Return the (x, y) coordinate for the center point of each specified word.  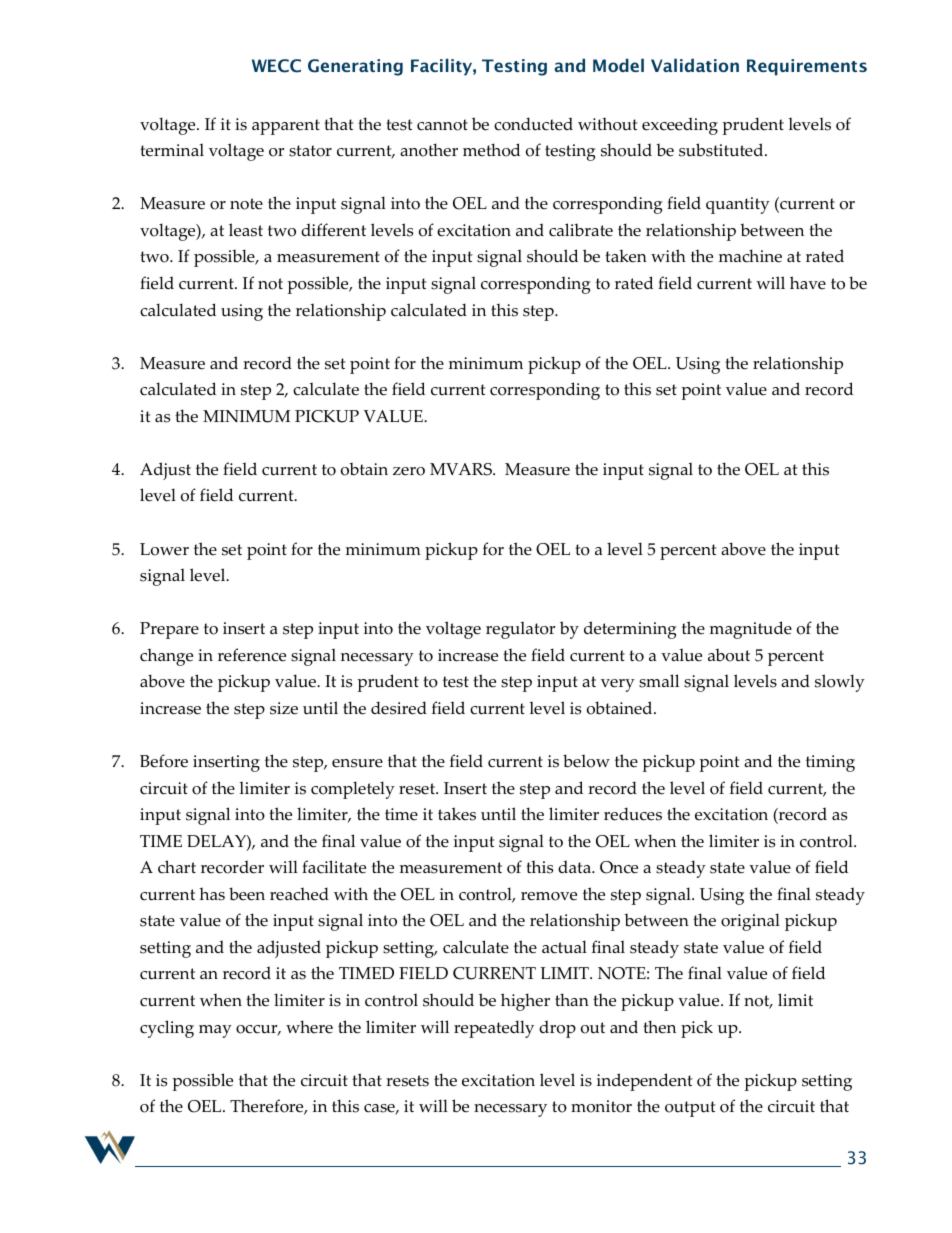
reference (252, 655)
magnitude (751, 630)
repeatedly (494, 1029)
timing (830, 763)
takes (457, 814)
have (808, 283)
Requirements (807, 67)
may (215, 1031)
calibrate (581, 230)
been (247, 894)
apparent (286, 127)
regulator (520, 630)
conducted (533, 124)
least (246, 230)
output (690, 1109)
